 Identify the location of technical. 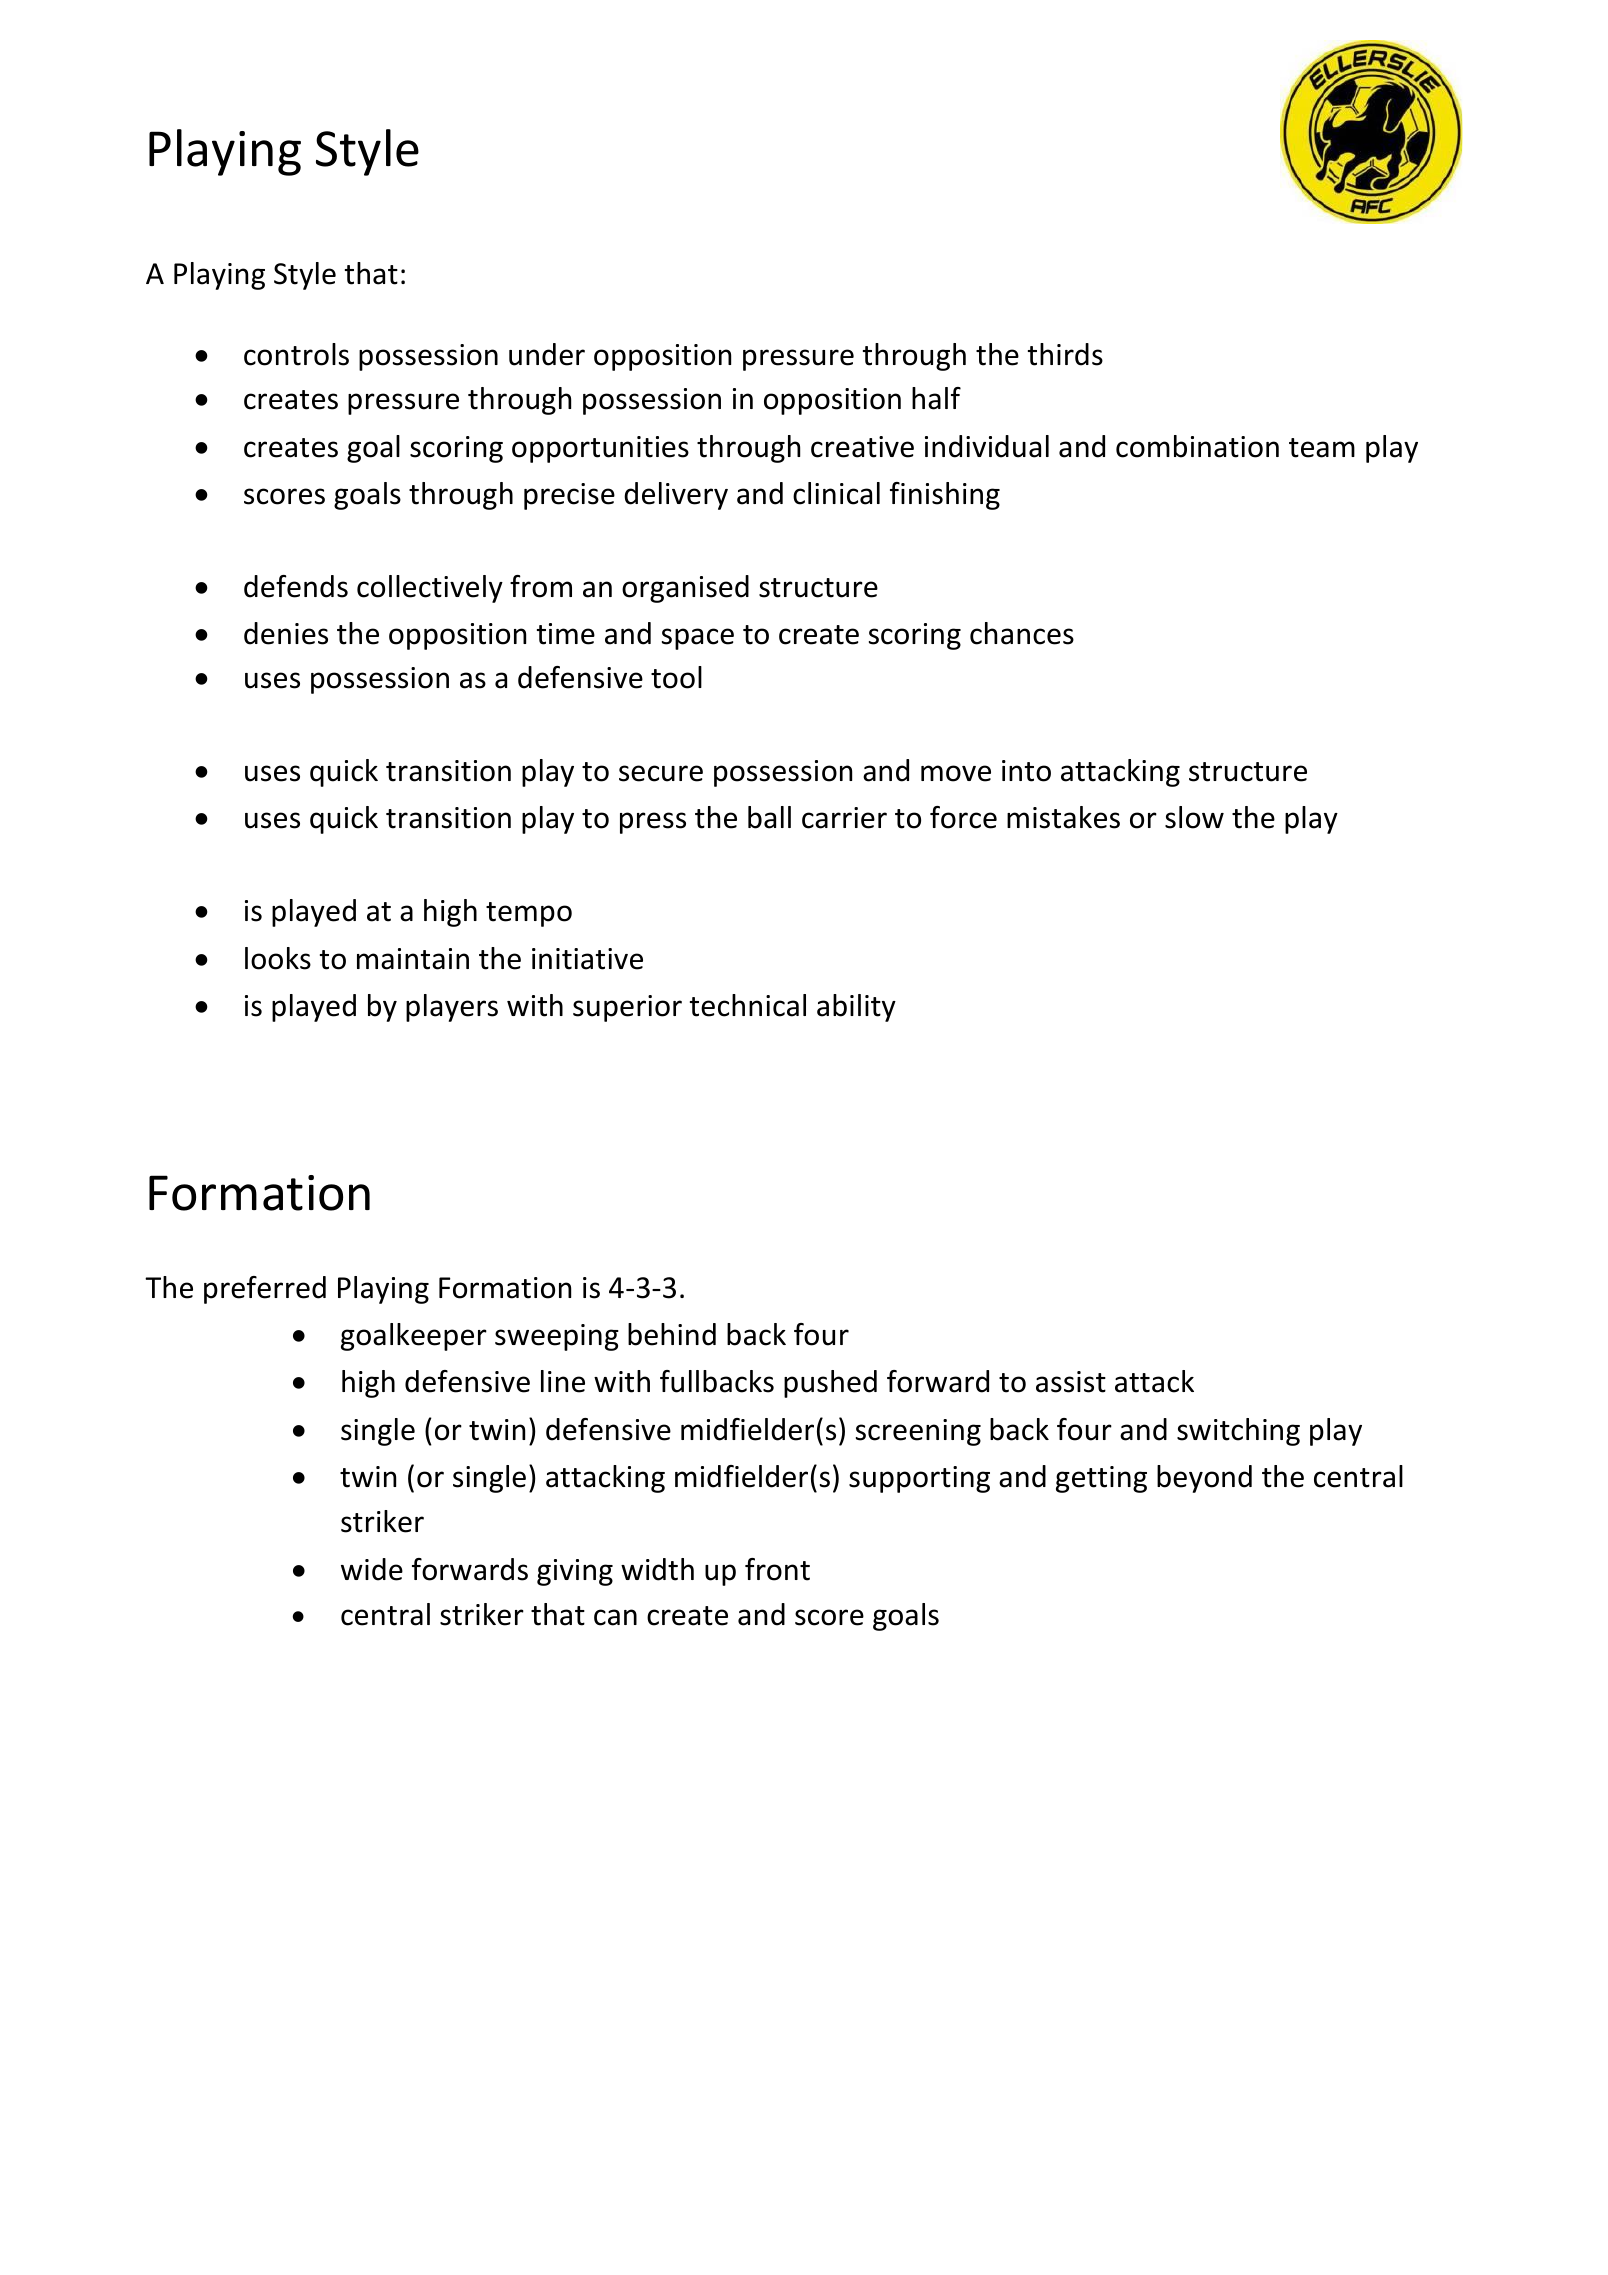
(748, 1005).
